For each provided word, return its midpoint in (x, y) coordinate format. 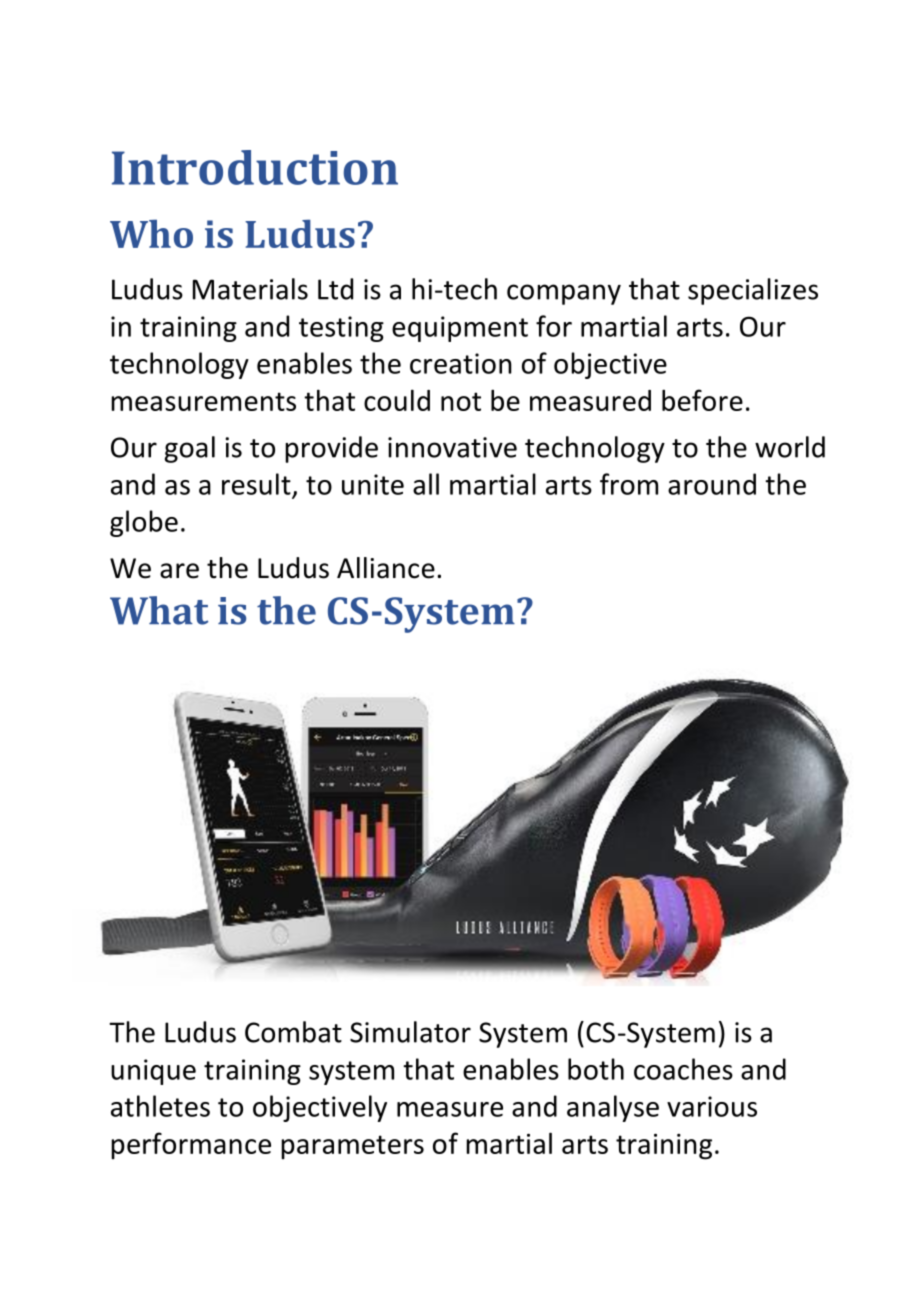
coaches (683, 1069)
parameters (352, 1147)
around (712, 484)
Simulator (410, 1032)
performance (191, 1146)
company (564, 294)
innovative (452, 447)
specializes (753, 291)
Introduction (255, 167)
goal (190, 449)
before (702, 400)
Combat (293, 1032)
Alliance (386, 568)
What (159, 610)
